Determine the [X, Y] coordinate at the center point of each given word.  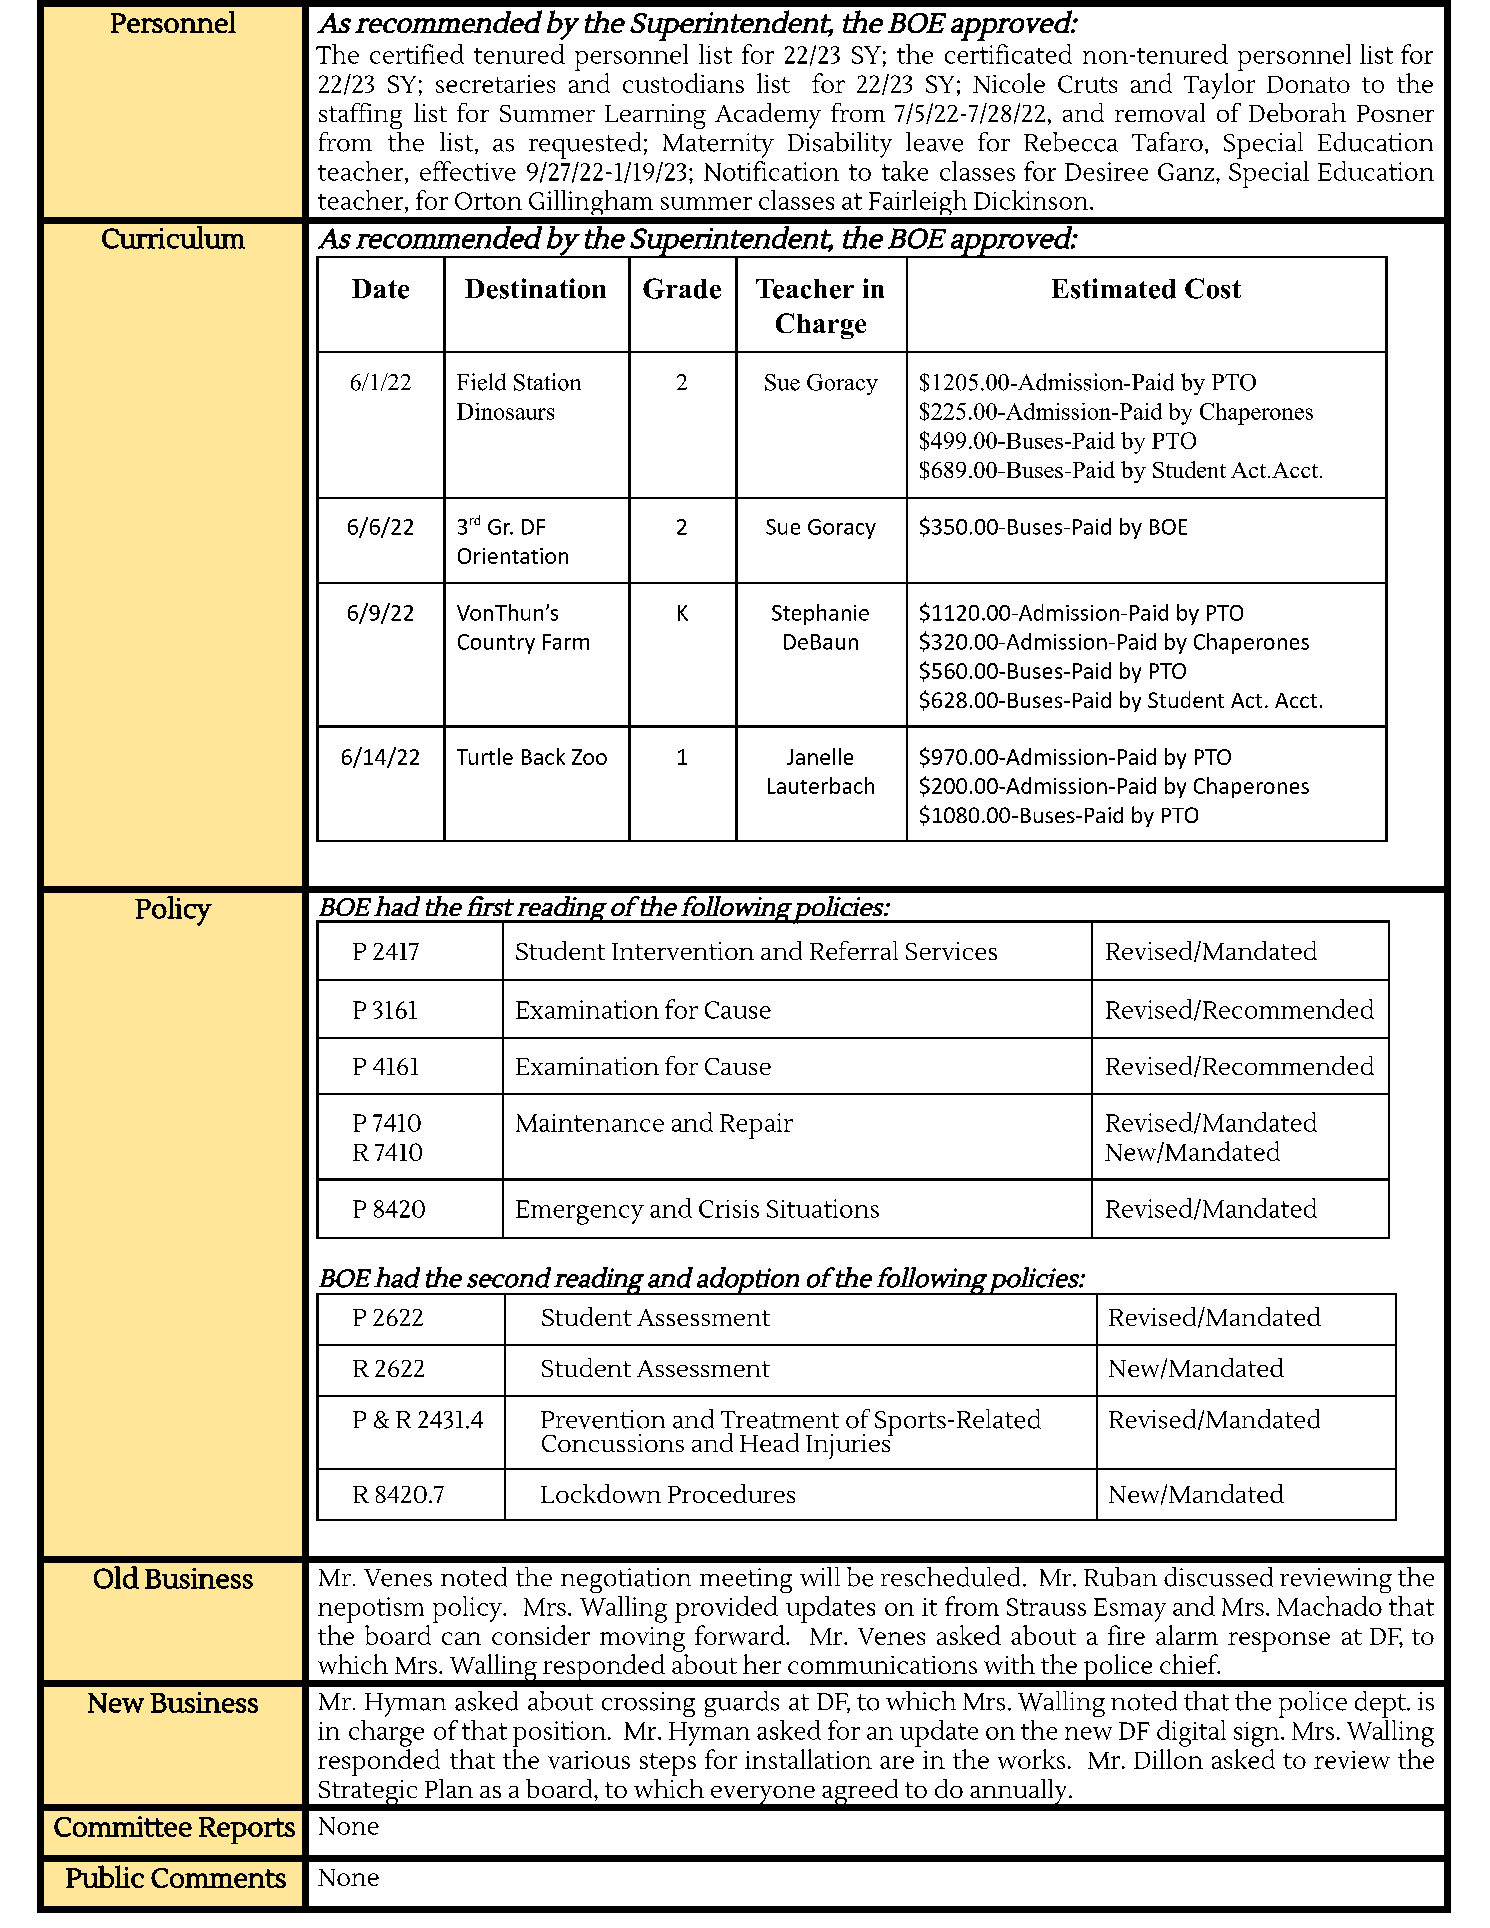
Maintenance [590, 1123]
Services [951, 951]
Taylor [1219, 86]
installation [808, 1759]
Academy [768, 116]
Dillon [1168, 1759]
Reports [247, 1830]
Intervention [683, 951]
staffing [360, 116]
